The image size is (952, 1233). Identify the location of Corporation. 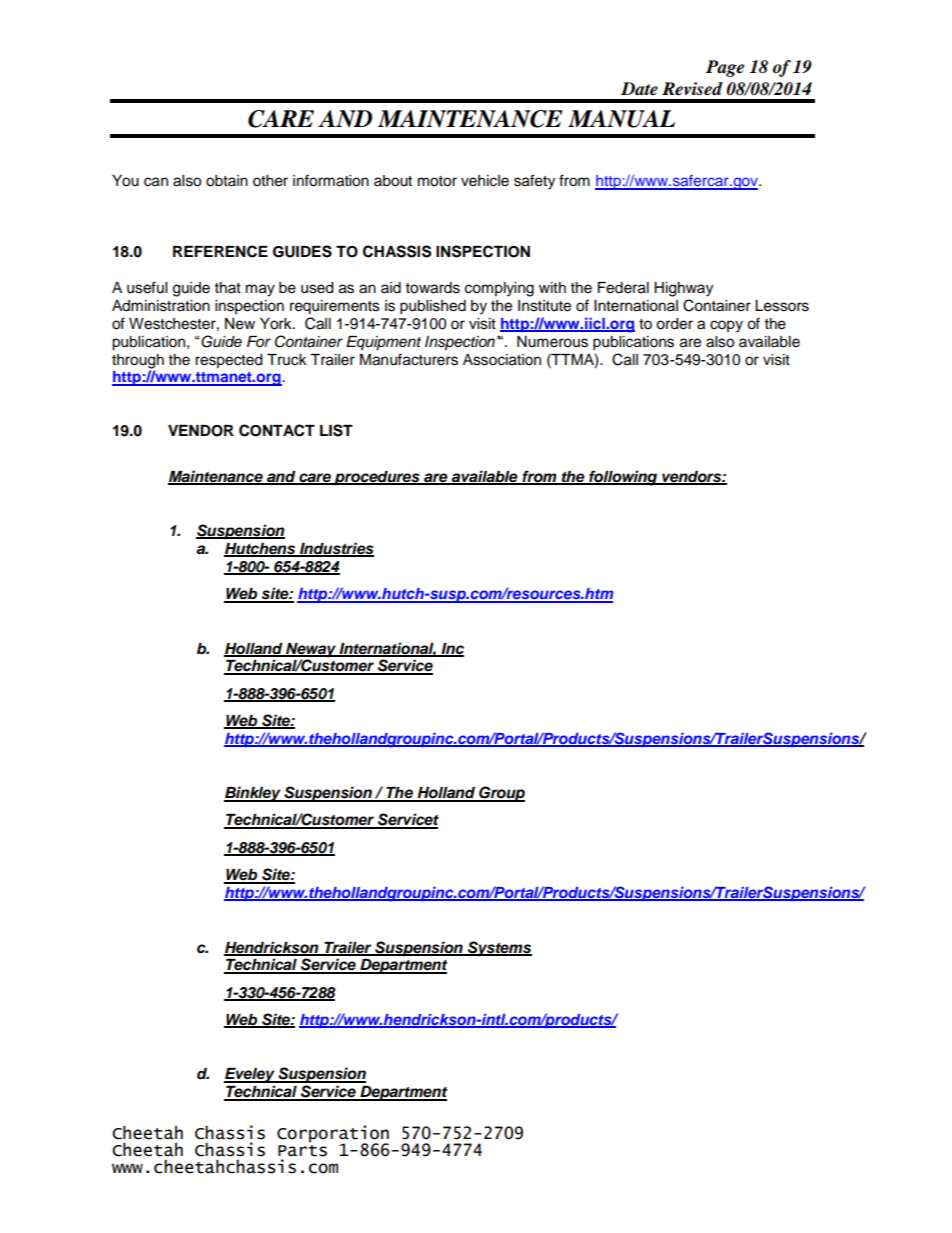
(333, 1135).
